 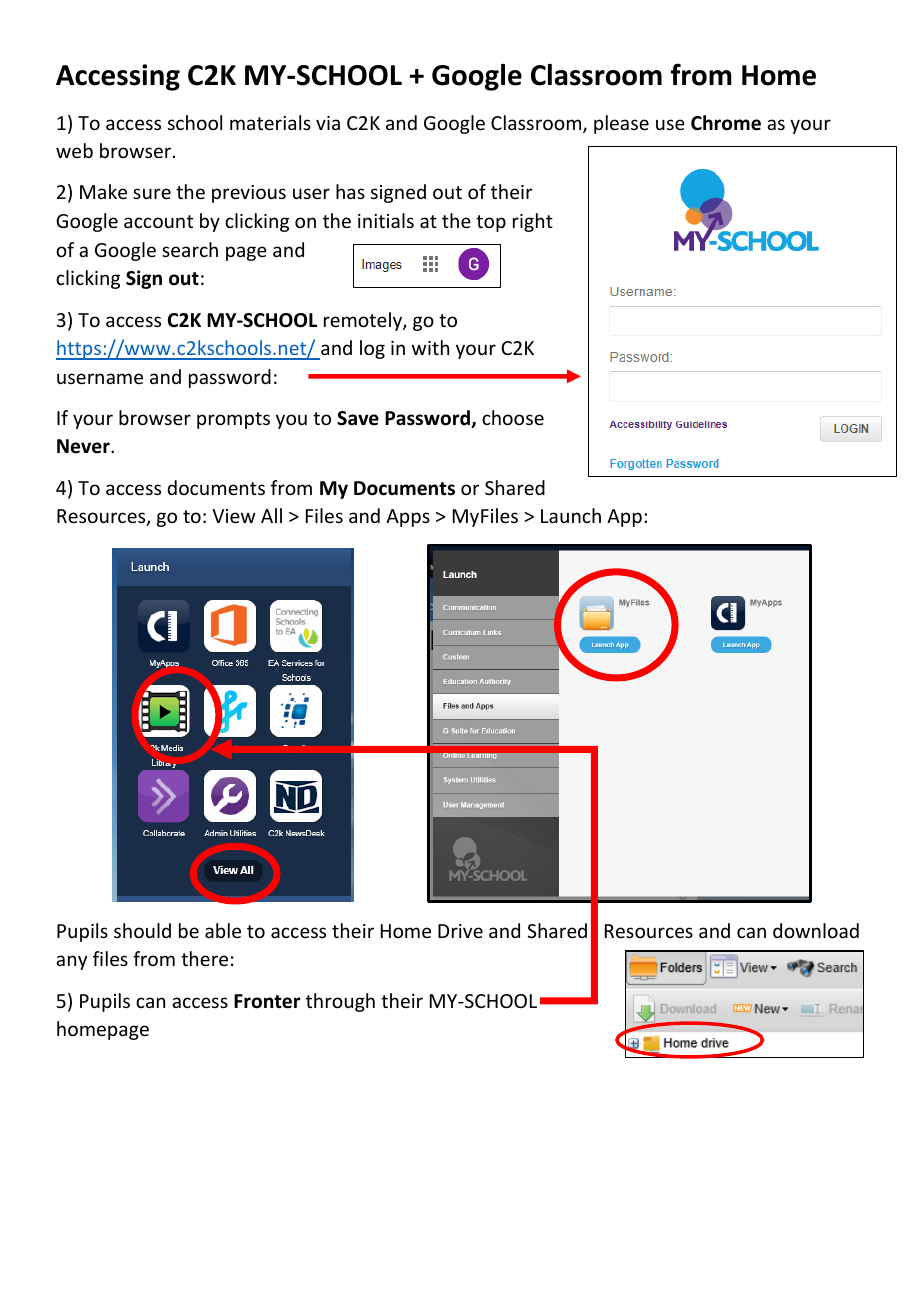 What do you see at coordinates (233, 516) in the screenshot?
I see `View` at bounding box center [233, 516].
